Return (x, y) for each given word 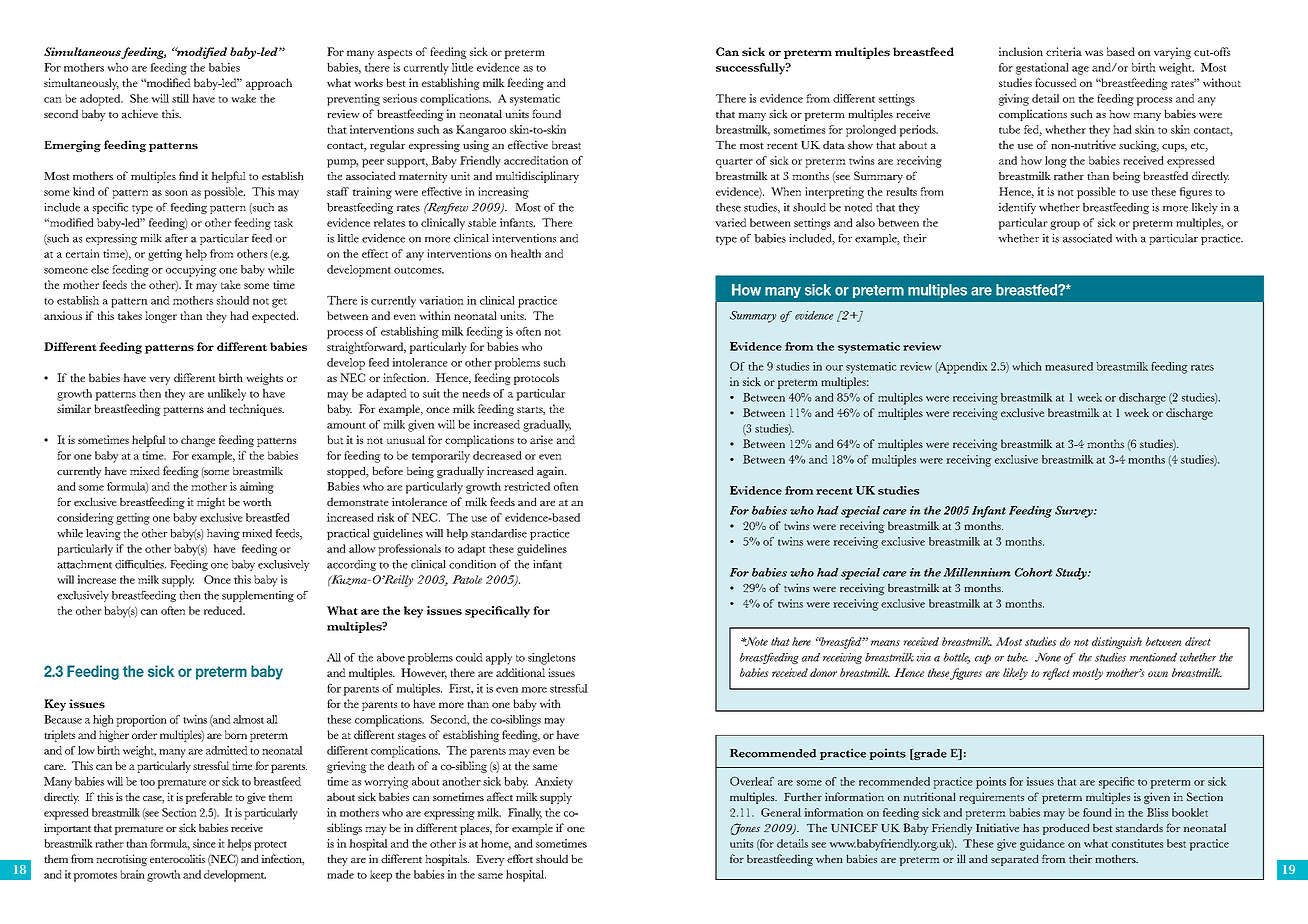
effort (520, 858)
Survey (1075, 512)
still (180, 98)
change (198, 441)
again (551, 472)
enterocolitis (177, 858)
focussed (1056, 82)
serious (400, 98)
